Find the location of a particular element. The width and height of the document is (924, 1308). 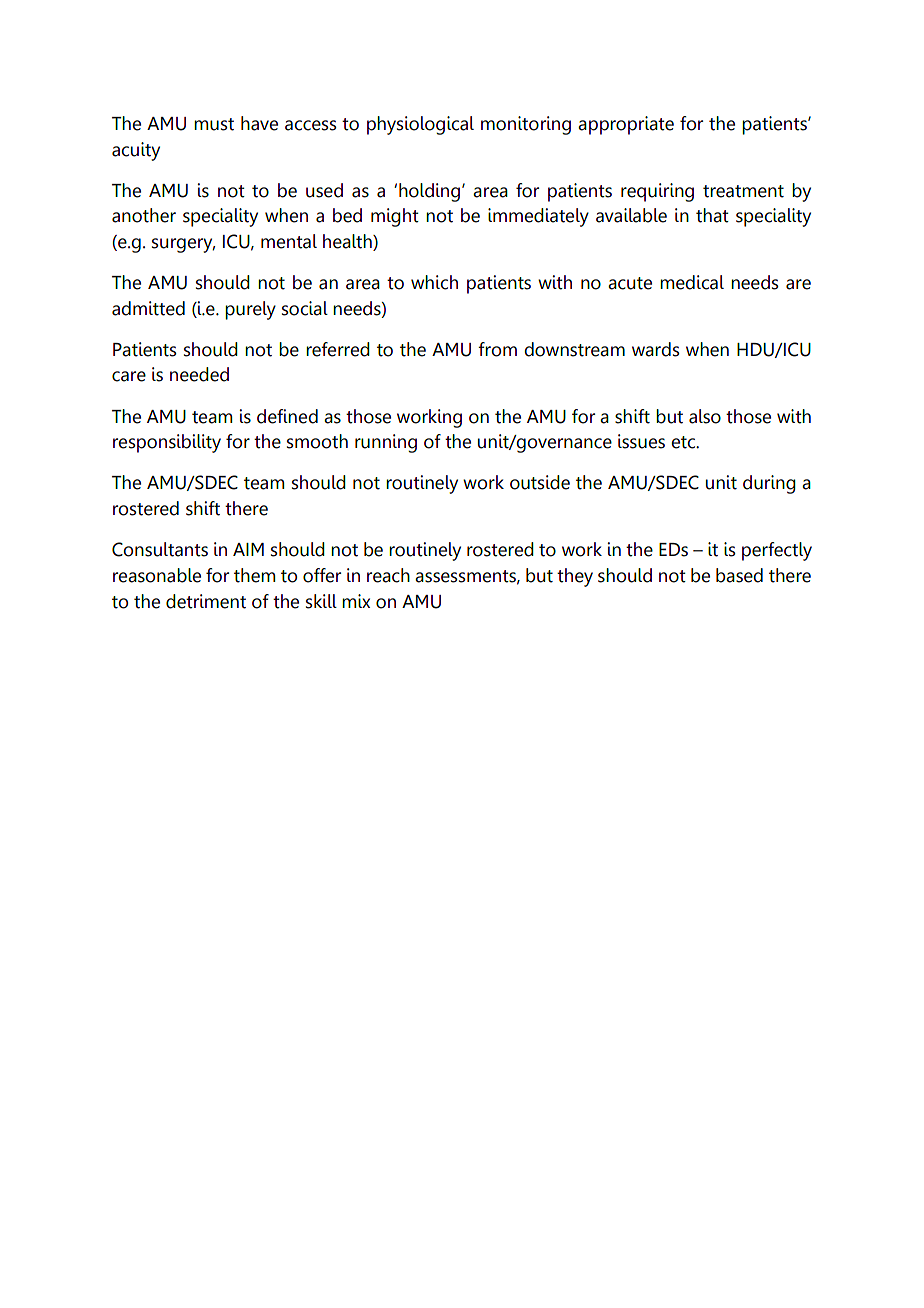

must is located at coordinates (214, 124).
